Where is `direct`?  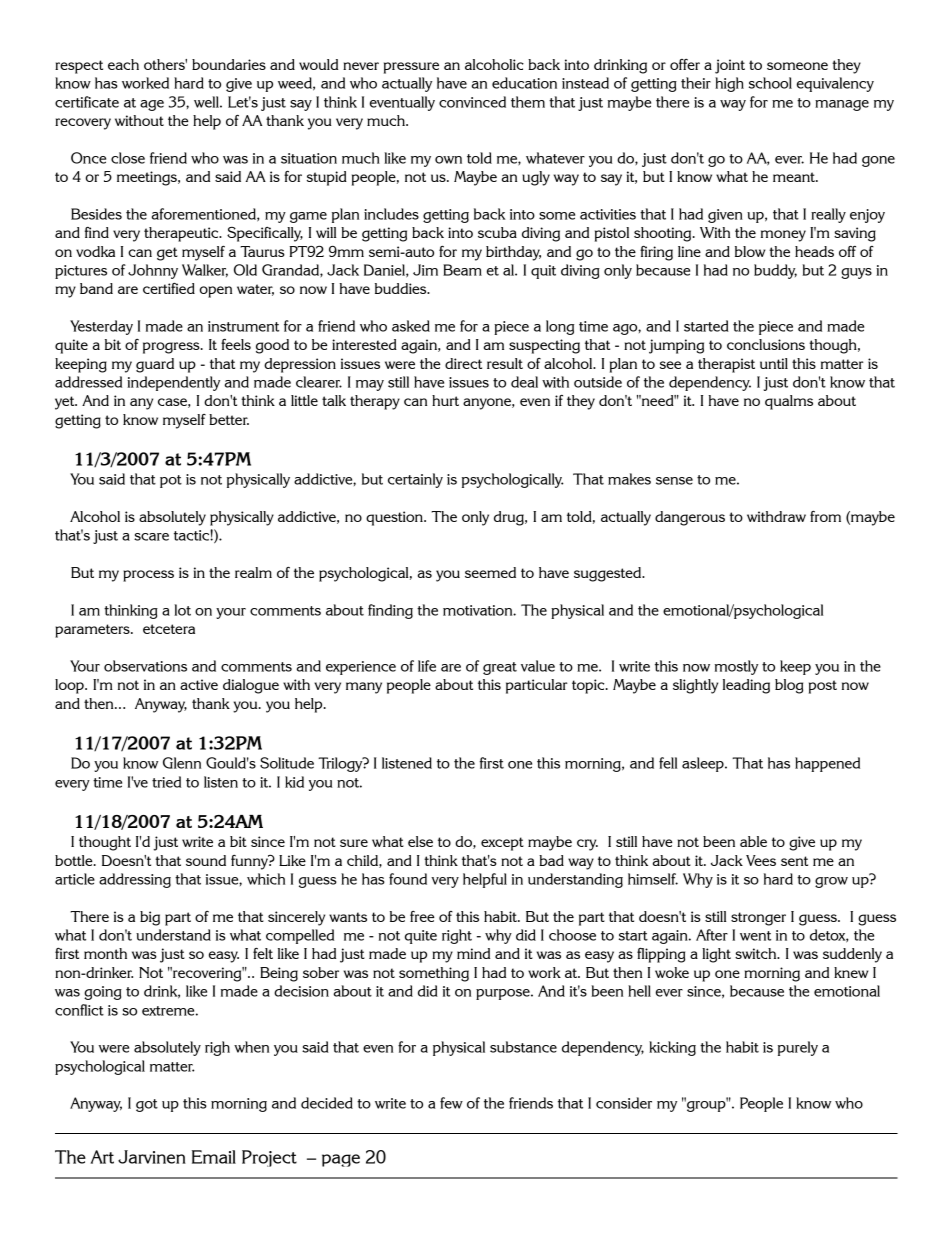 direct is located at coordinates (463, 363).
